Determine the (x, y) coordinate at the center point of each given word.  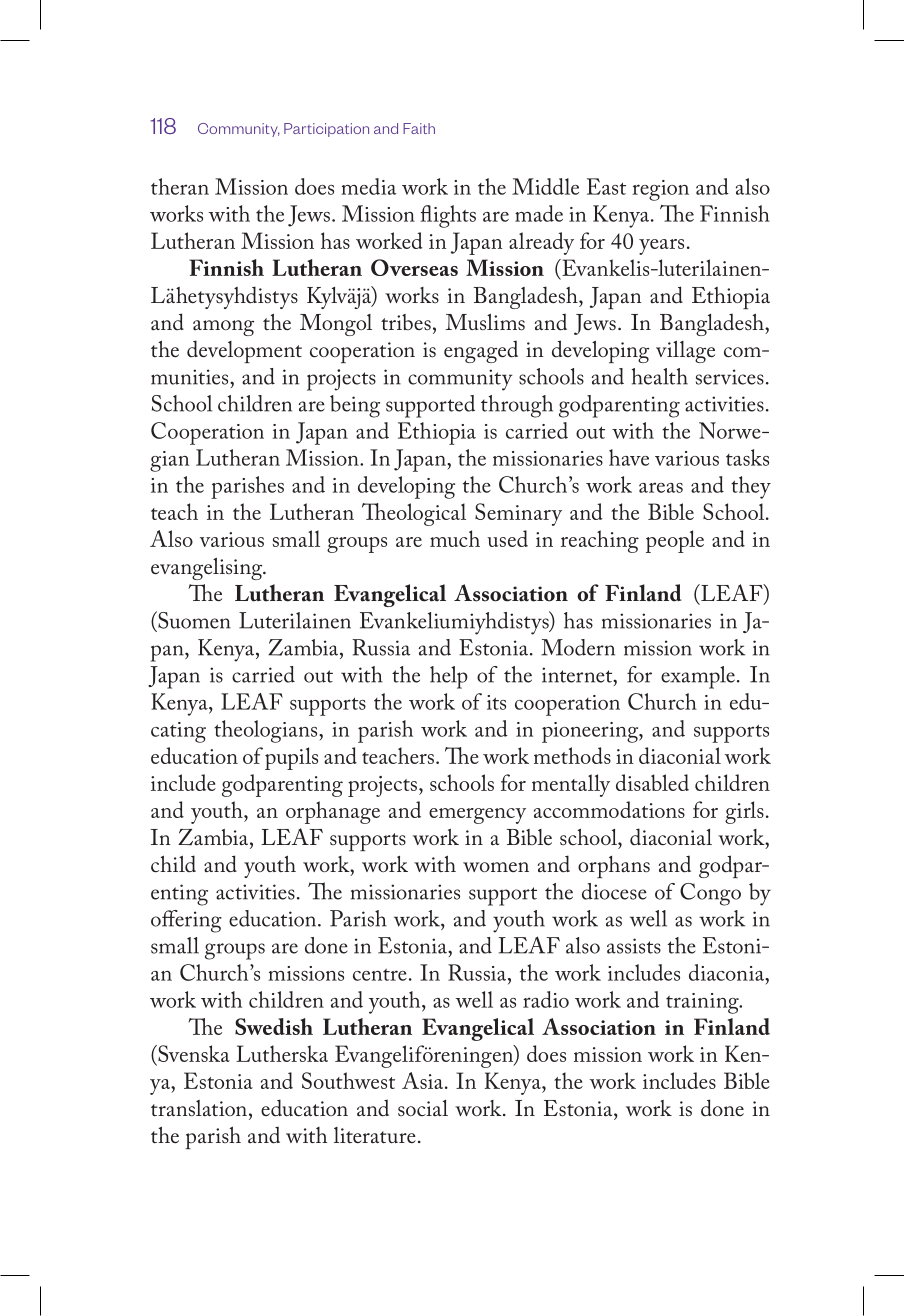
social (423, 1108)
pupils (291, 758)
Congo (710, 894)
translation (199, 1108)
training (703, 1003)
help (449, 677)
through (517, 406)
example (698, 677)
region (660, 190)
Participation (326, 130)
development (244, 351)
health (660, 376)
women (496, 867)
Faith (419, 128)
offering (186, 921)
